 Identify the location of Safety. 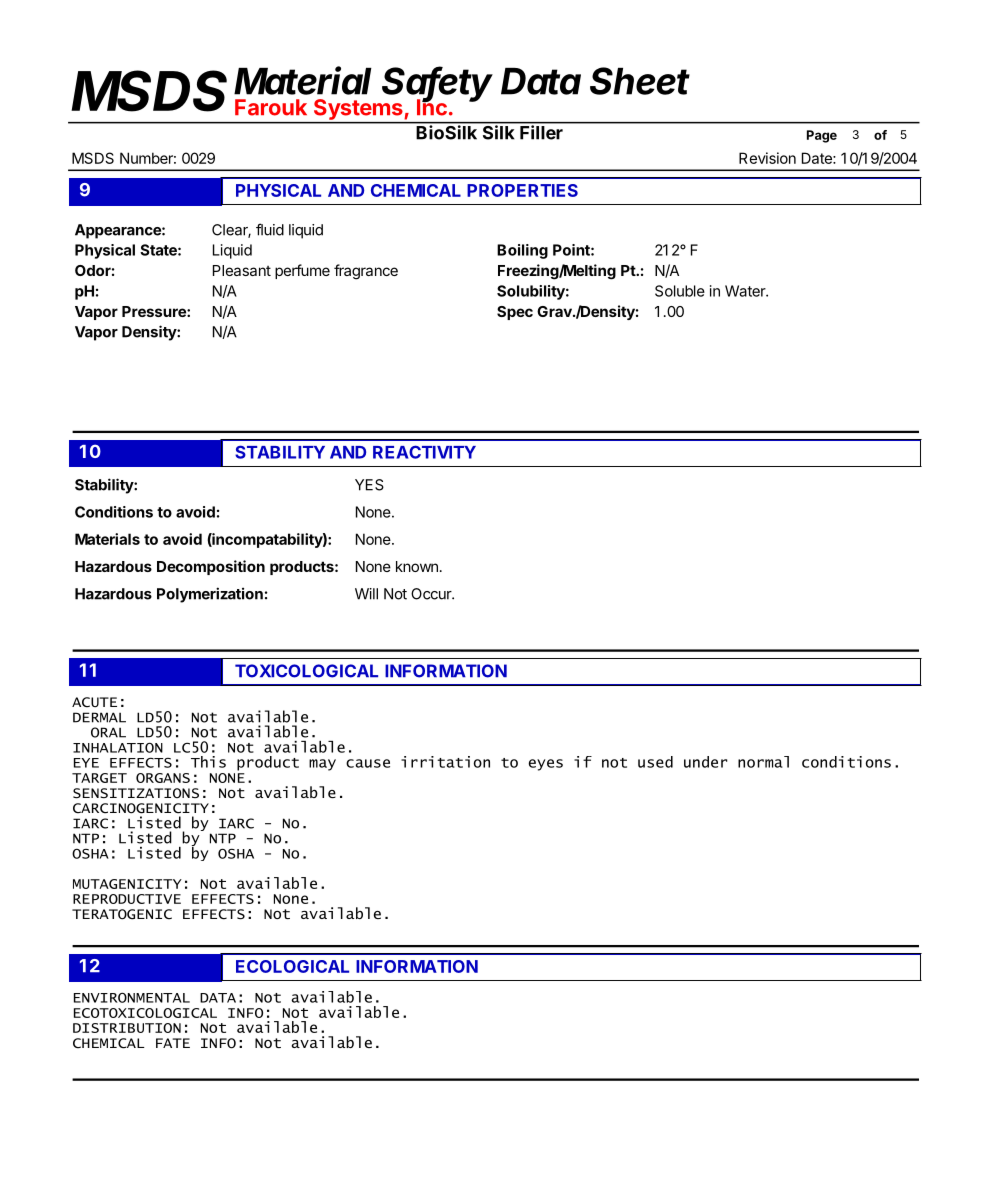
(437, 85).
